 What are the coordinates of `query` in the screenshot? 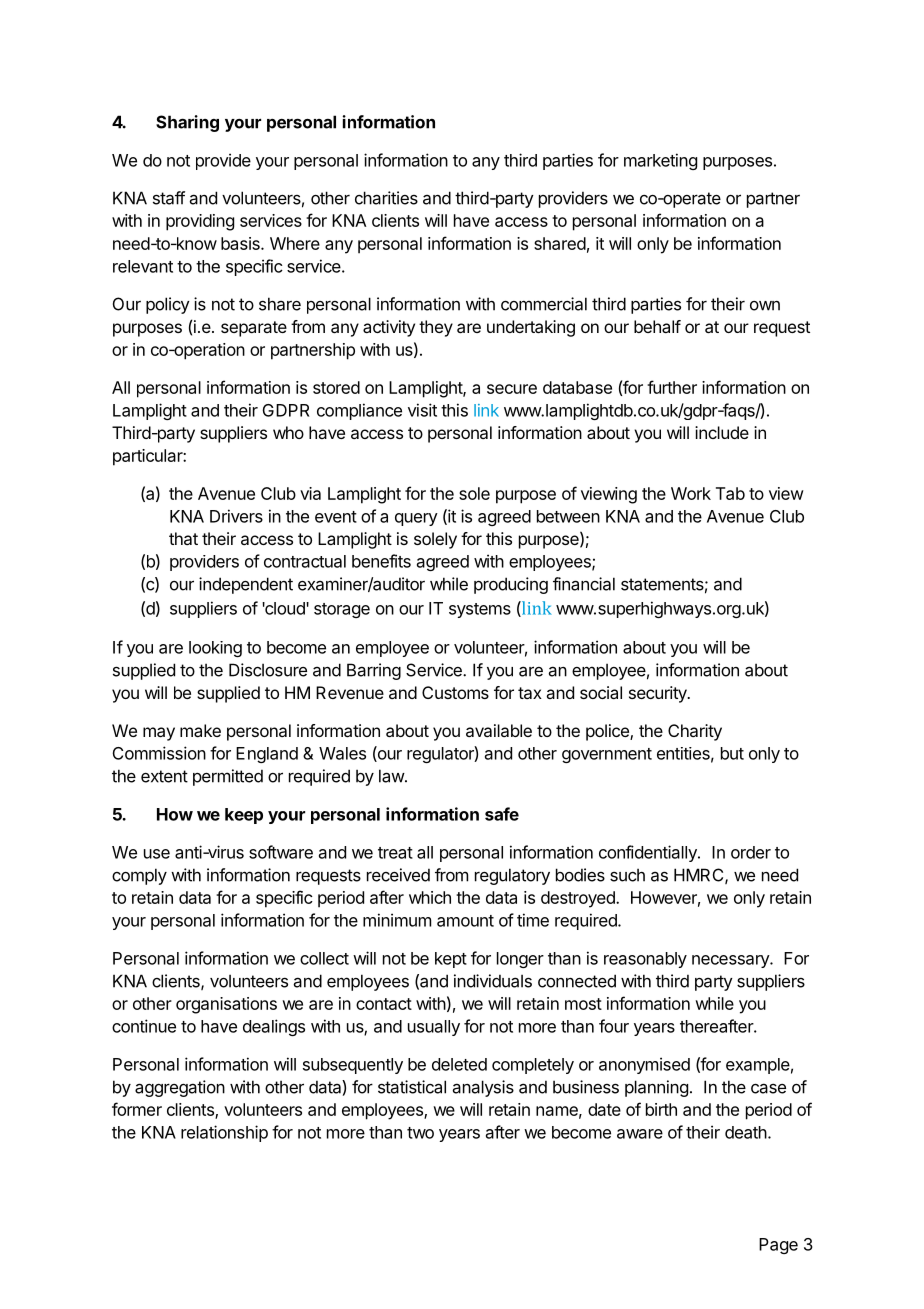 It's located at (416, 519).
